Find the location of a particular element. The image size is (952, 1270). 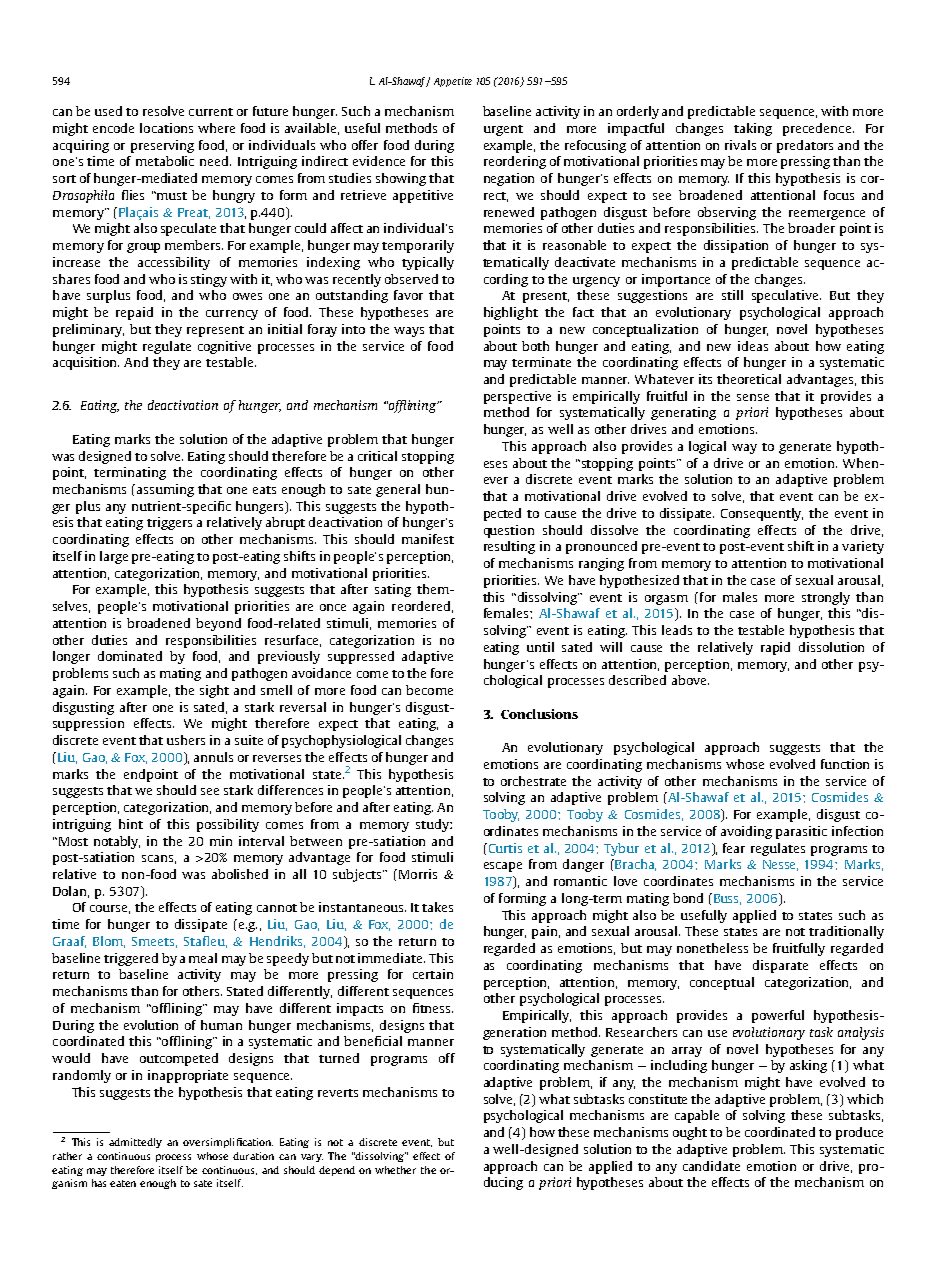

taking is located at coordinates (753, 129).
